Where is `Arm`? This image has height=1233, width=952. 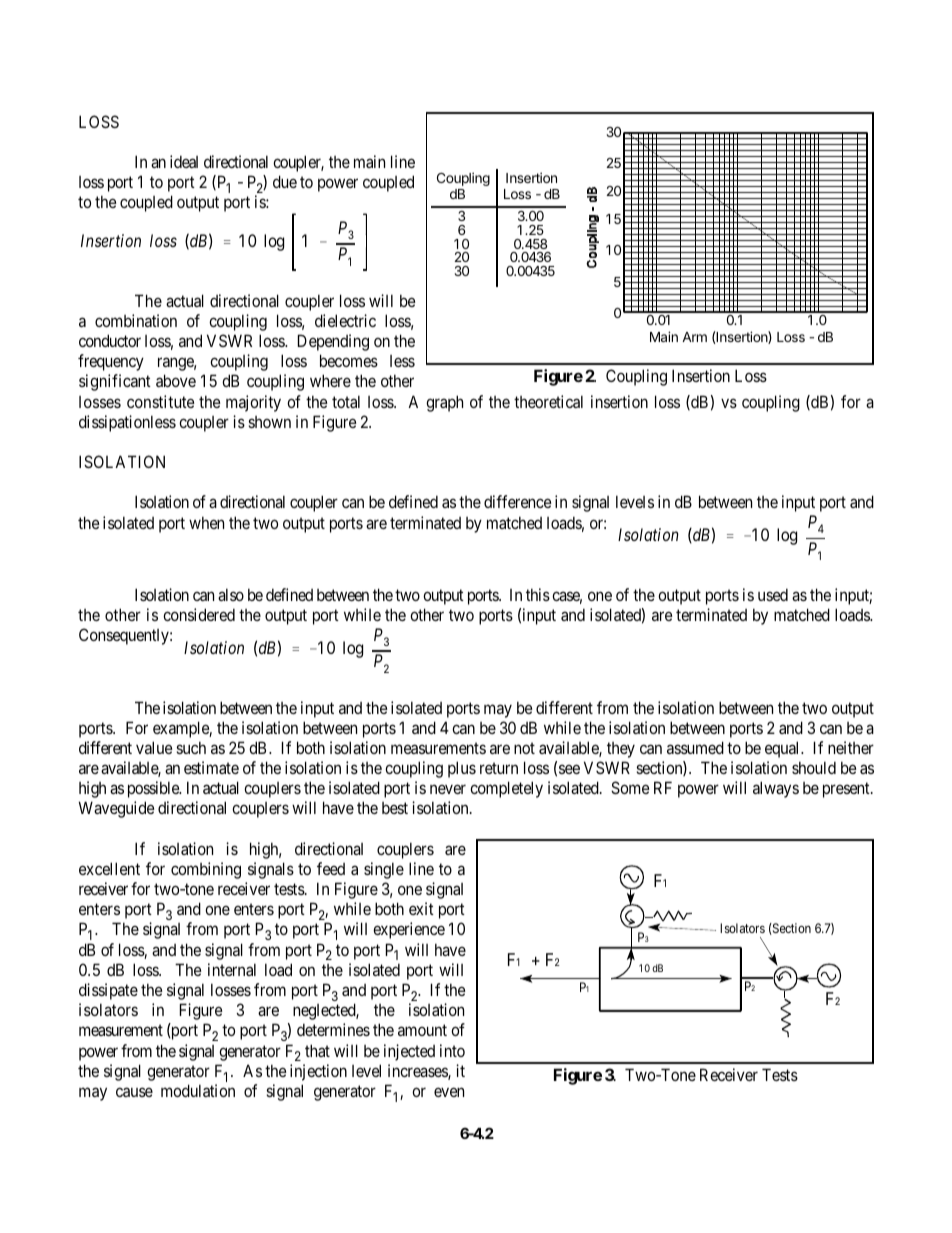
Arm is located at coordinates (694, 337).
